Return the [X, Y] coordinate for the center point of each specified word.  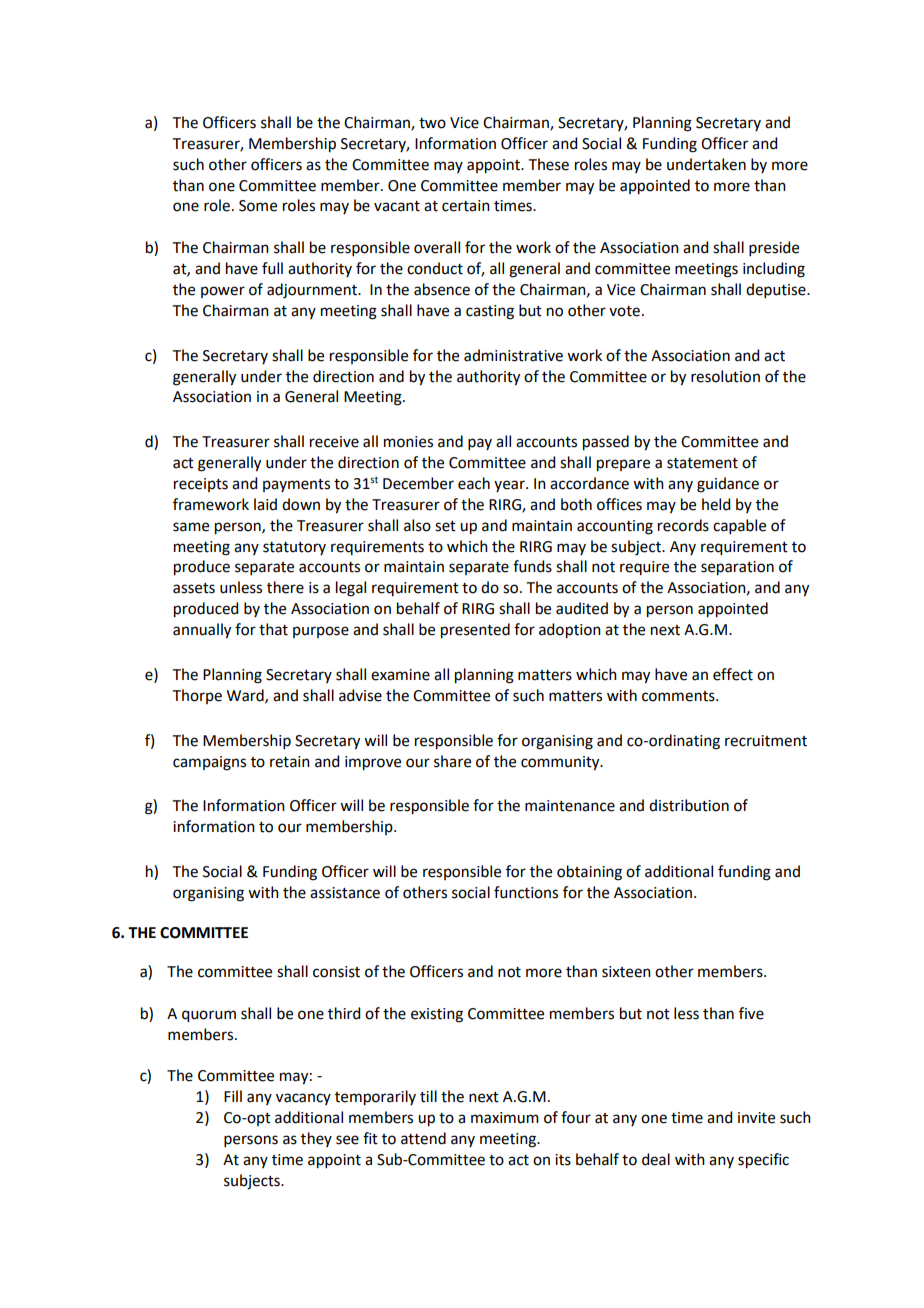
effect [733, 674]
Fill [233, 1096]
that [273, 629]
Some [258, 206]
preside [774, 248]
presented [475, 631]
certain [466, 206]
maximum [505, 1118]
